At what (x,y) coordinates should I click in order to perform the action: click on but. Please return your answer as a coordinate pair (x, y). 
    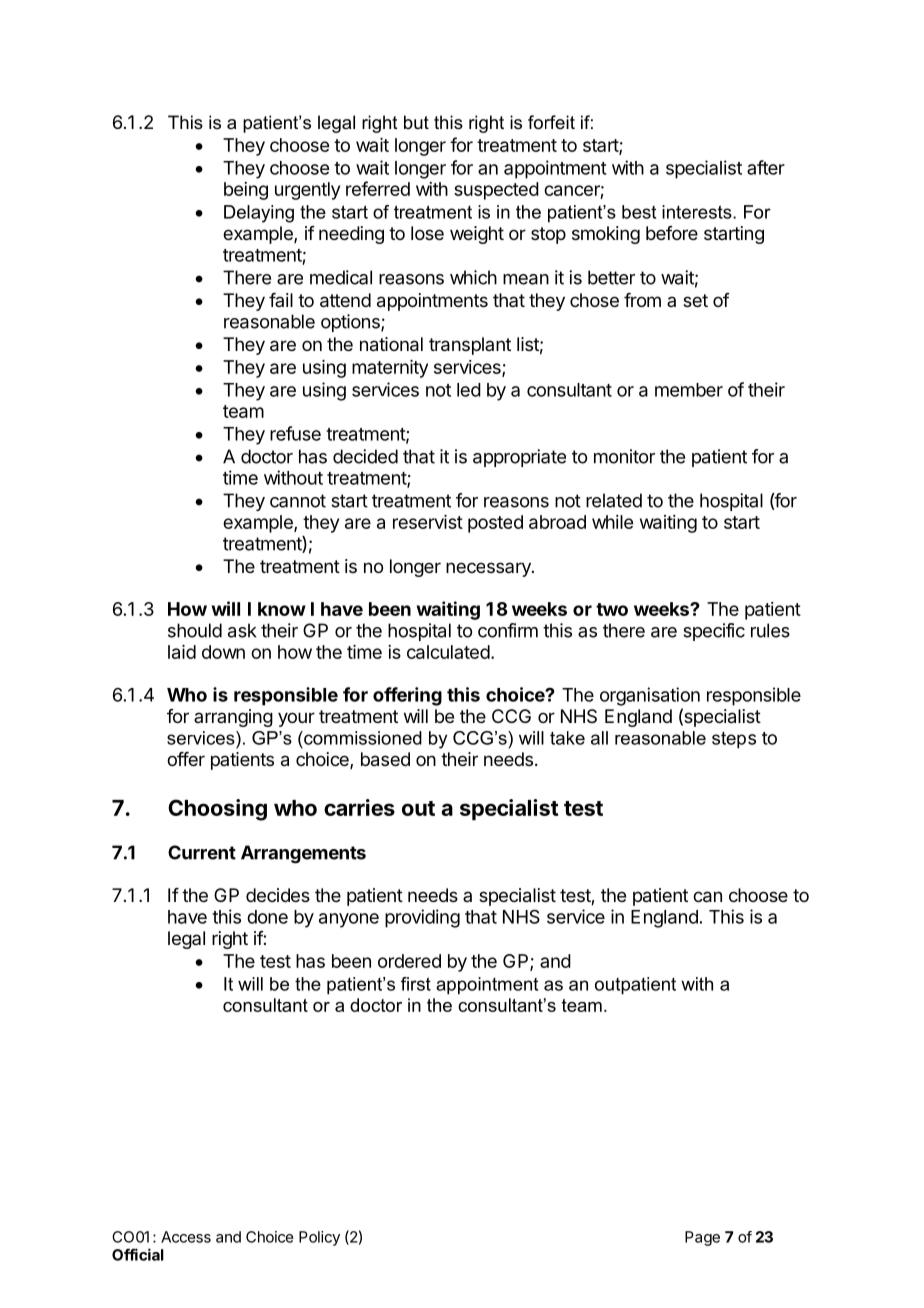
    Looking at the image, I should click on (416, 122).
